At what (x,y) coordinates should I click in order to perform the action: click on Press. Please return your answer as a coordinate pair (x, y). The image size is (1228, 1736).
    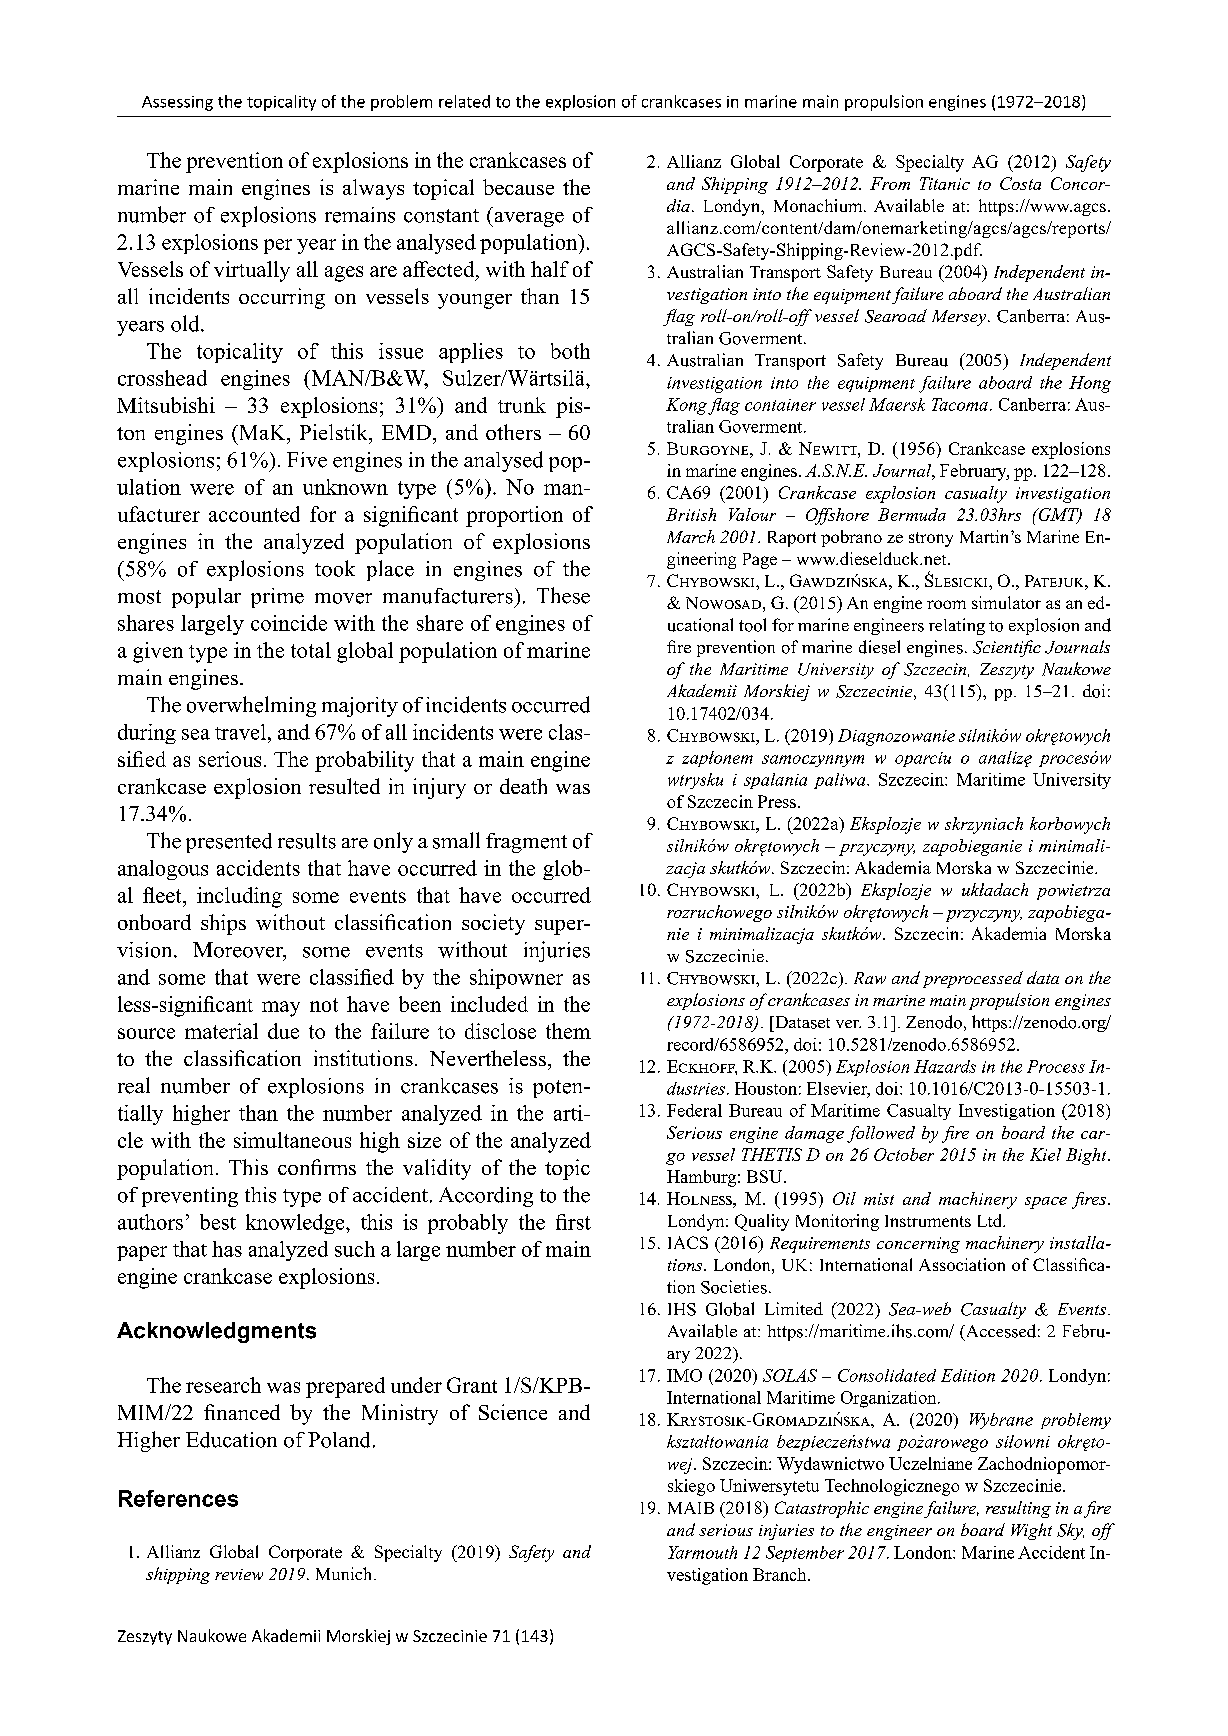
    Looking at the image, I should click on (777, 801).
